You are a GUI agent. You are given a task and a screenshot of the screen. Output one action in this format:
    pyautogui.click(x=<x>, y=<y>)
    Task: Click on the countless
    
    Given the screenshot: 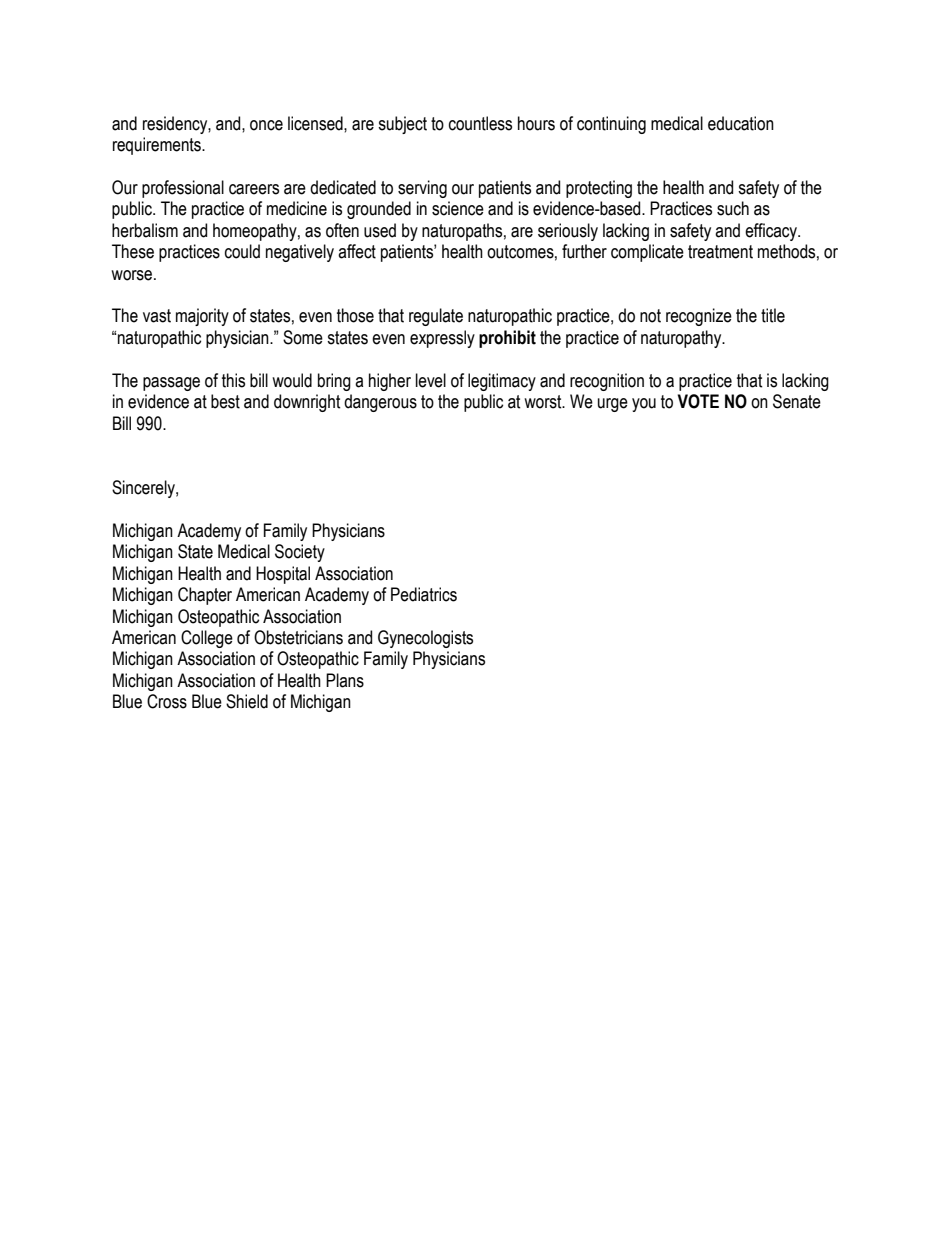 What is the action you would take?
    pyautogui.click(x=480, y=123)
